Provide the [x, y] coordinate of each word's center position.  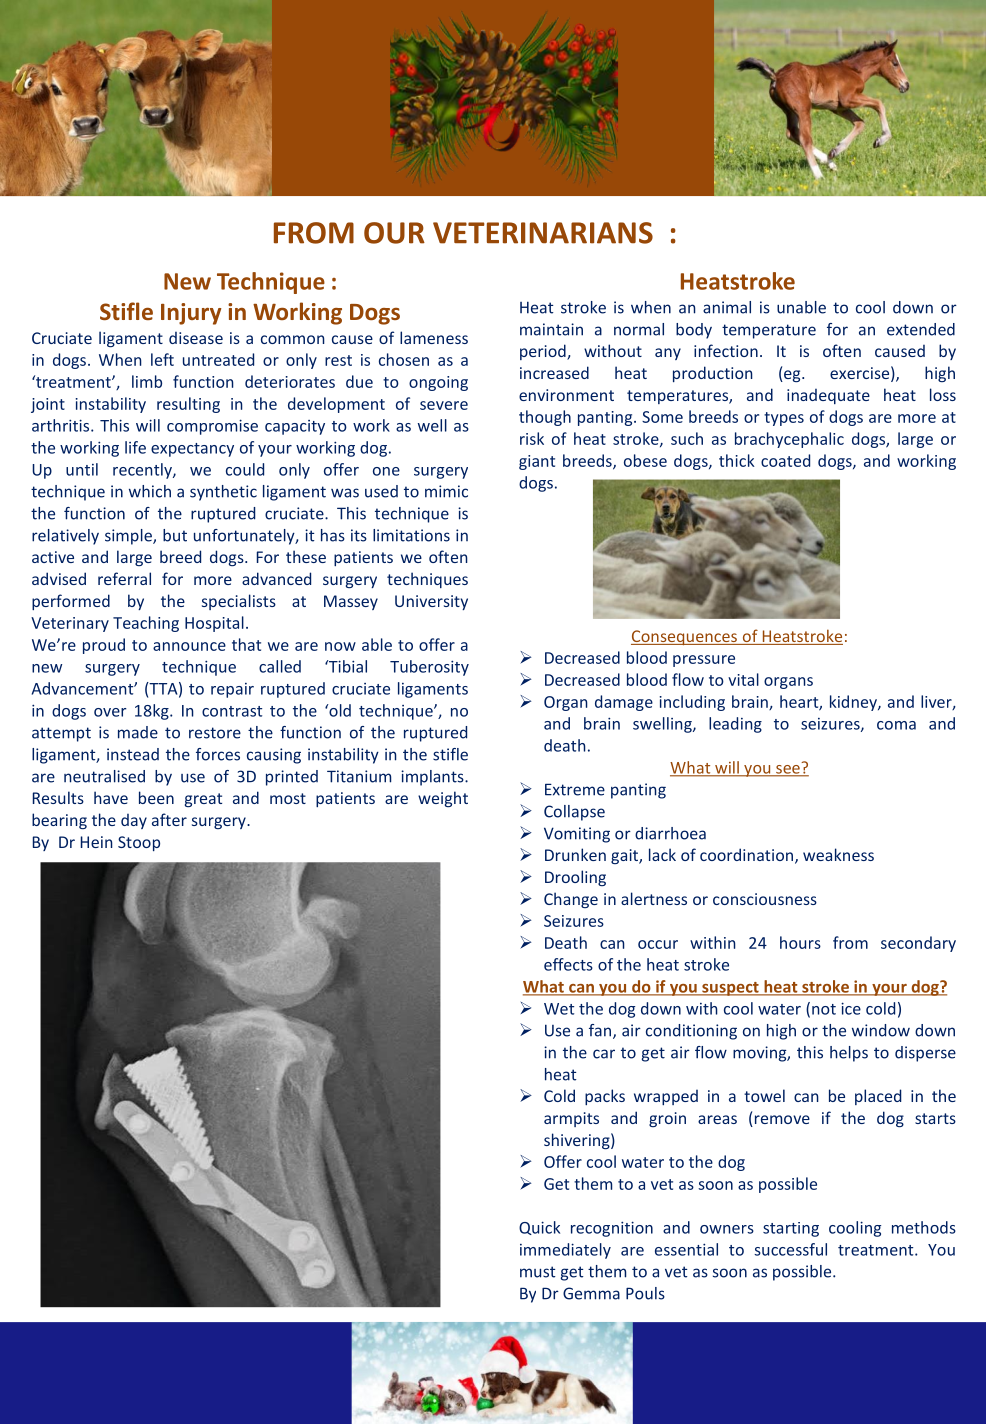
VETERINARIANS [543, 233]
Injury [191, 314]
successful [790, 1249]
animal [727, 307]
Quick [539, 1228]
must [538, 1272]
